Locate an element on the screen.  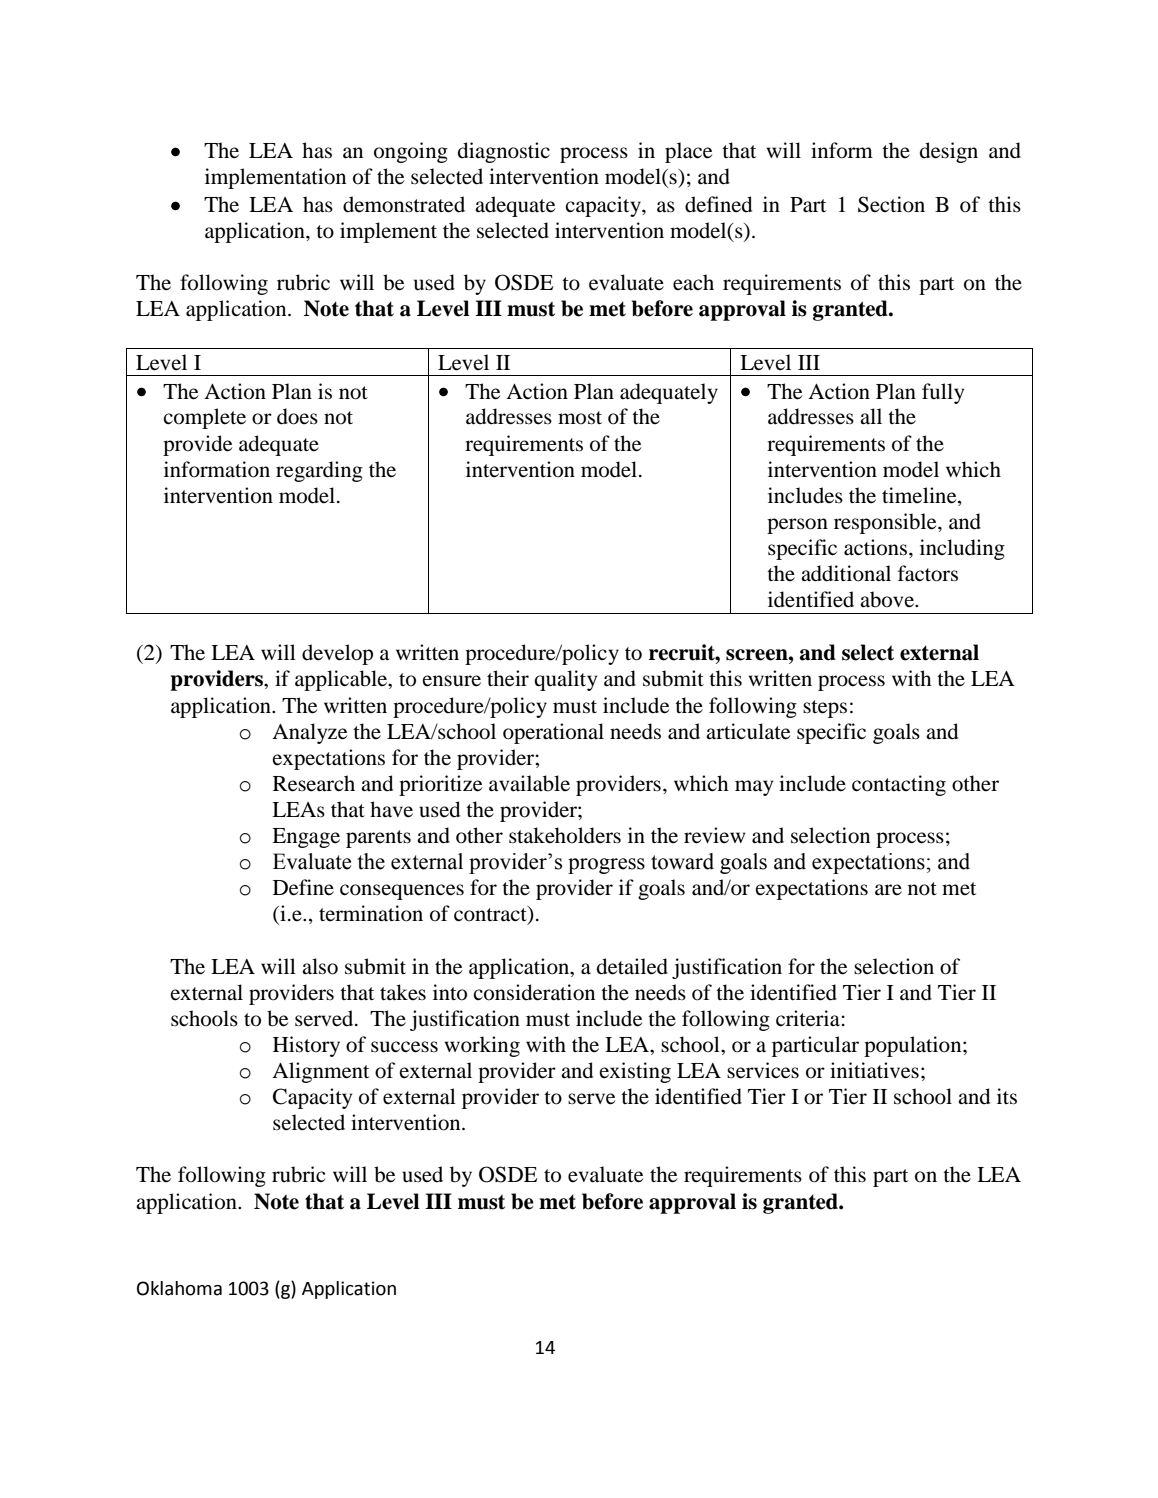
diagnostic is located at coordinates (504, 152).
